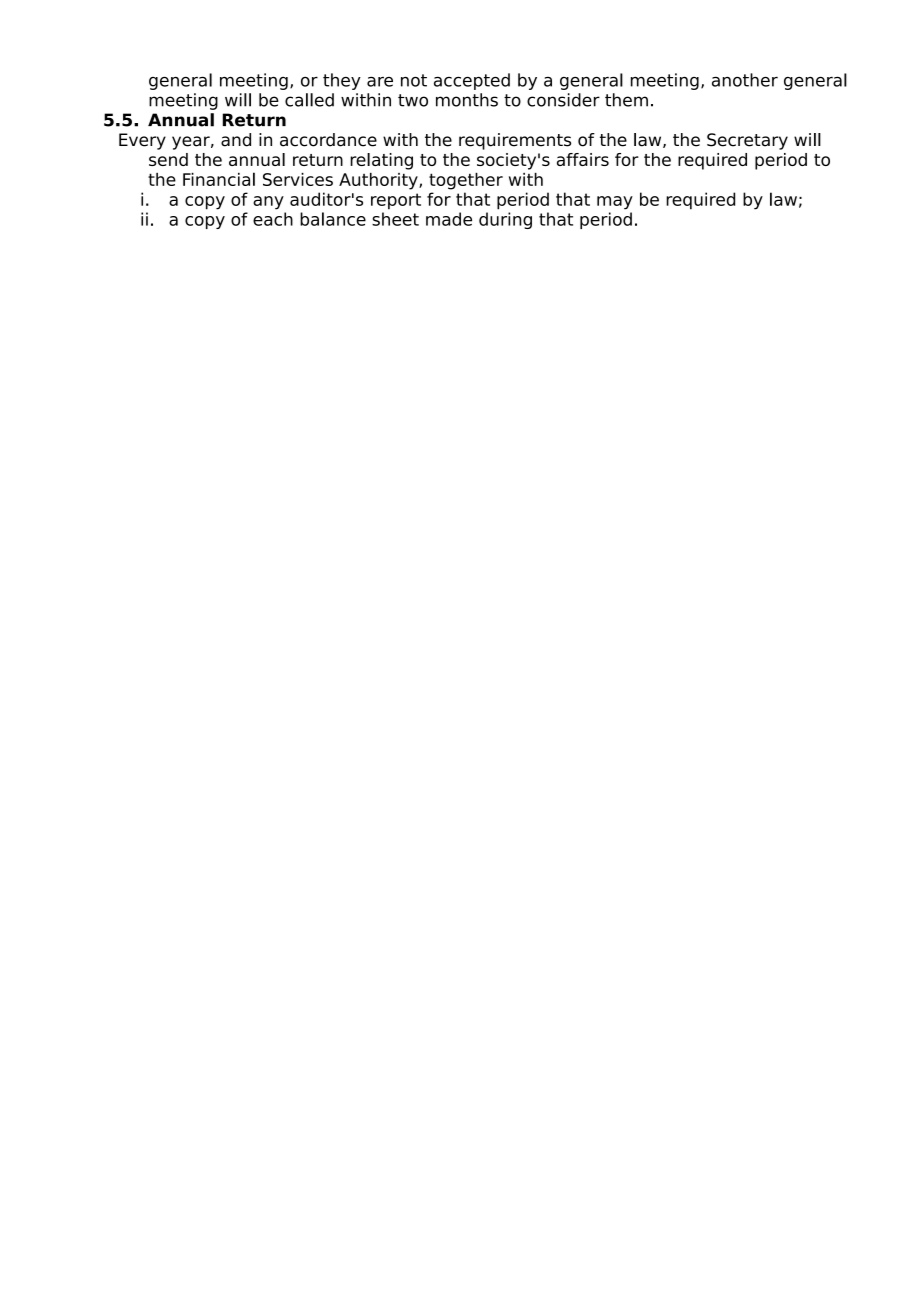  I want to click on may, so click(615, 203).
